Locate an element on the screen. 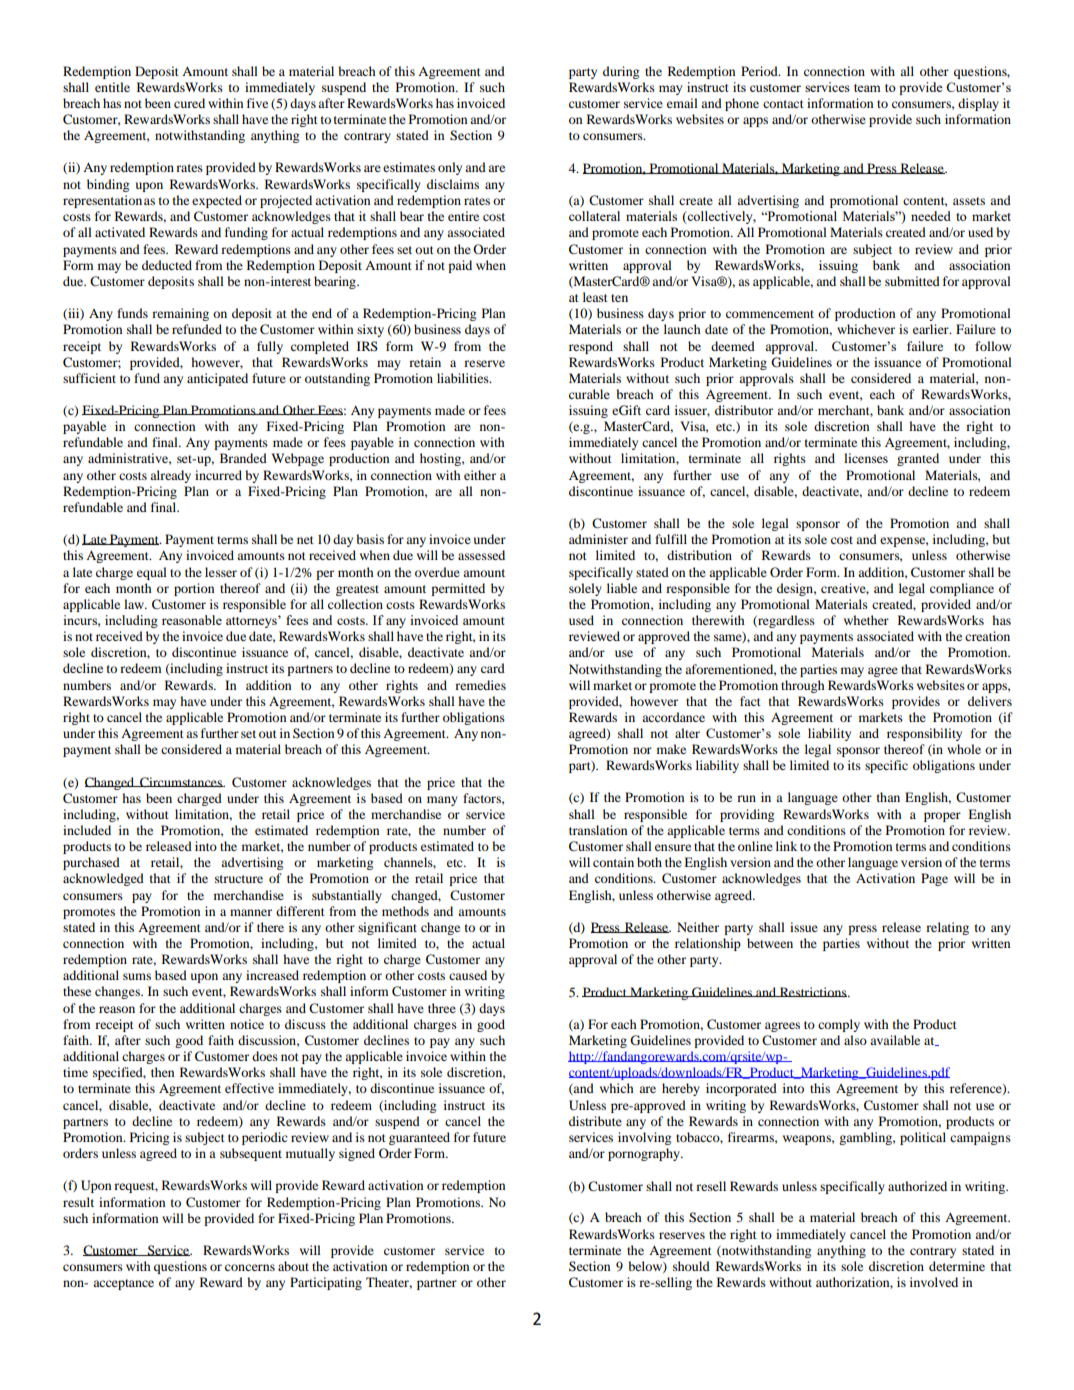 Image resolution: width=1074 pixels, height=1390 pixels. remedies is located at coordinates (480, 685).
